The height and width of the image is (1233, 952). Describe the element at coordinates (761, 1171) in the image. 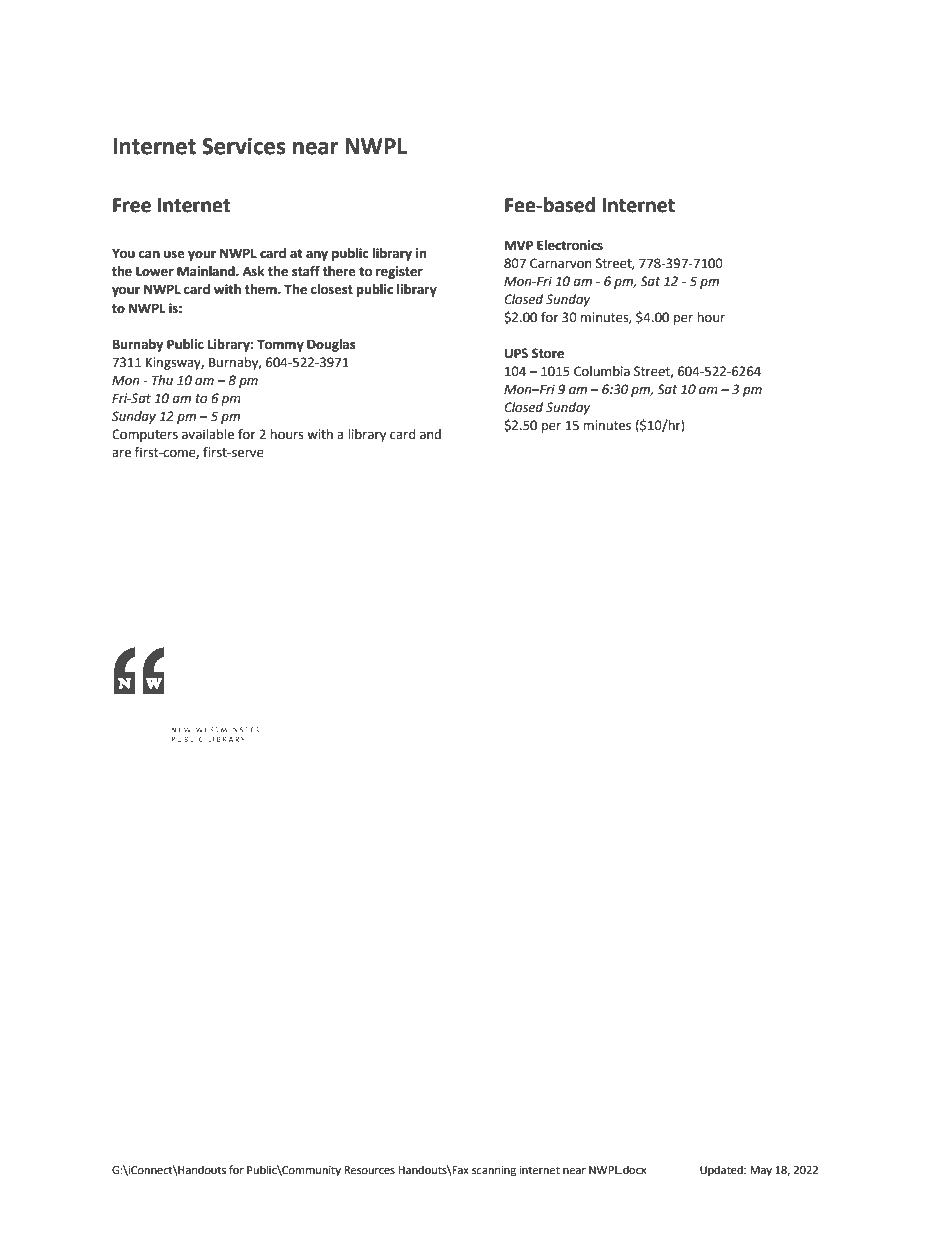

I see `May` at that location.
